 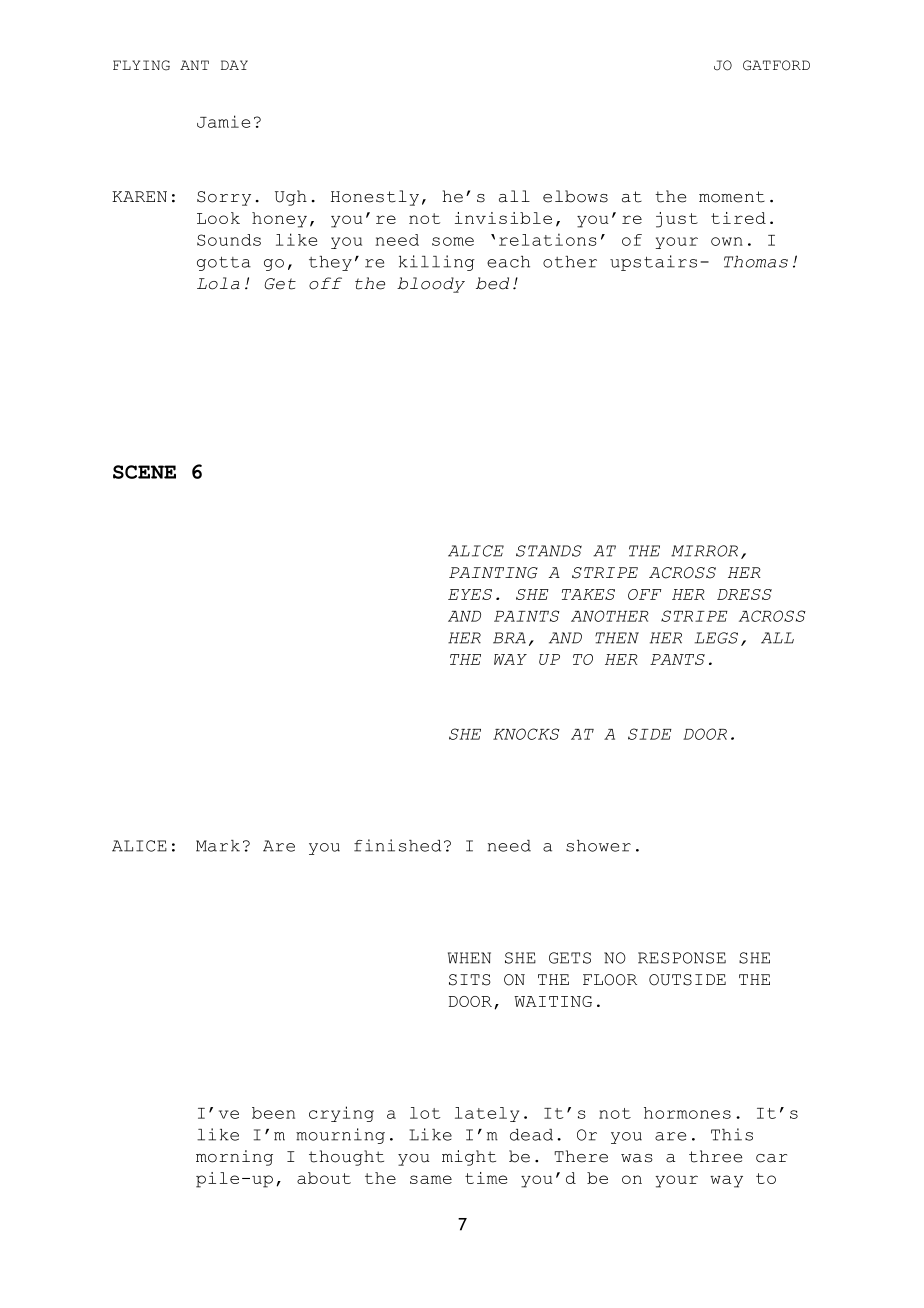 I want to click on bloody, so click(x=431, y=285).
